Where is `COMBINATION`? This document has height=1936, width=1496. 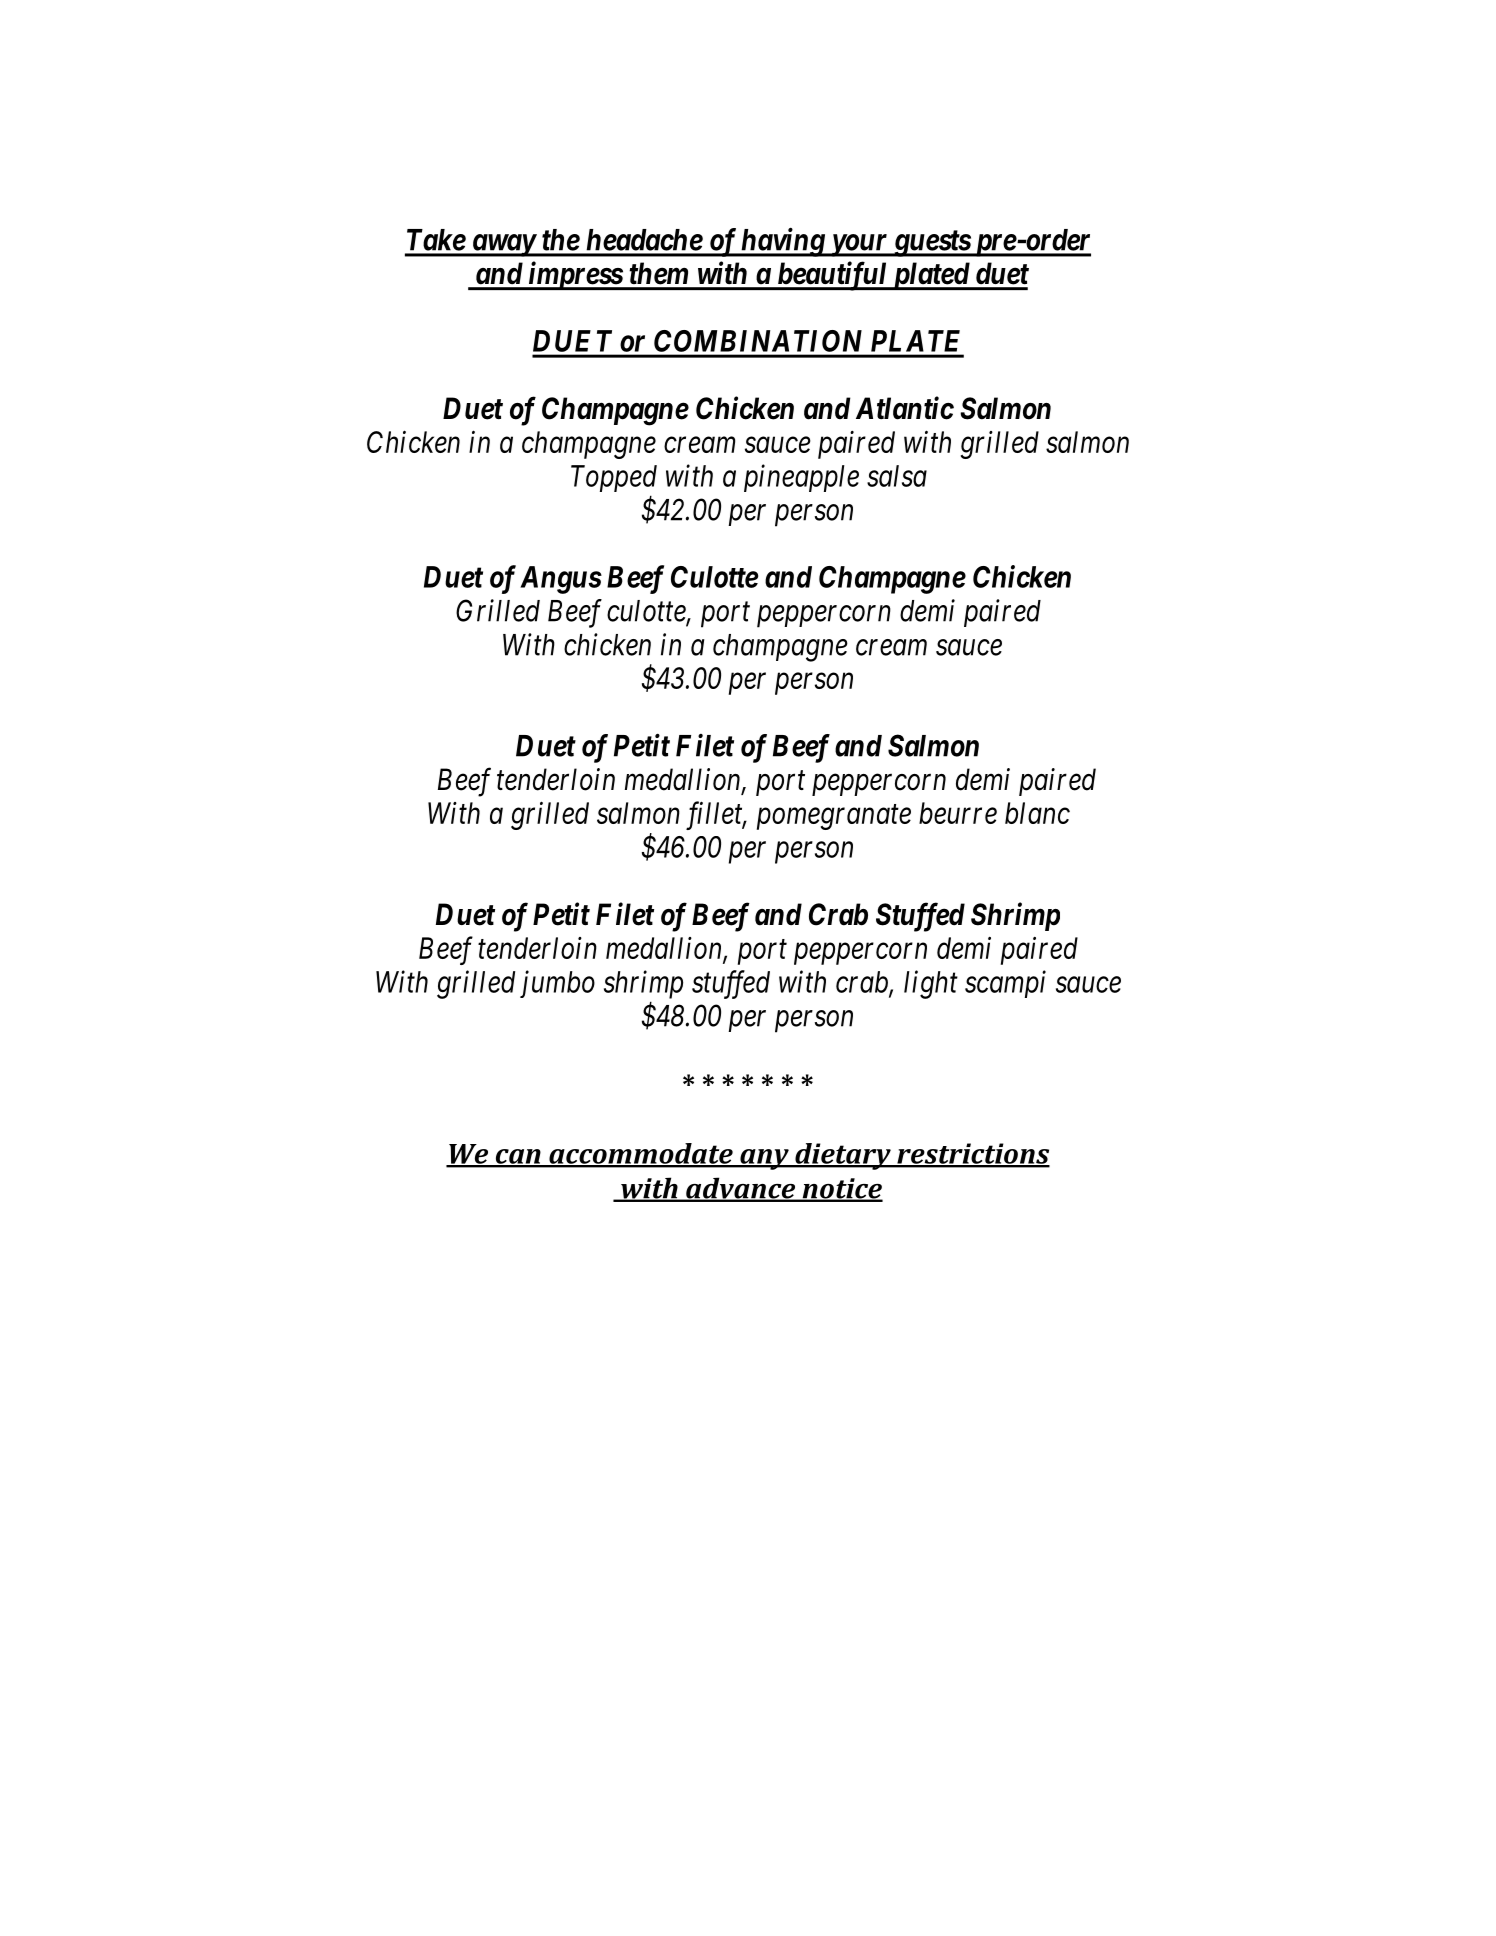
COMBINATION is located at coordinates (758, 341).
